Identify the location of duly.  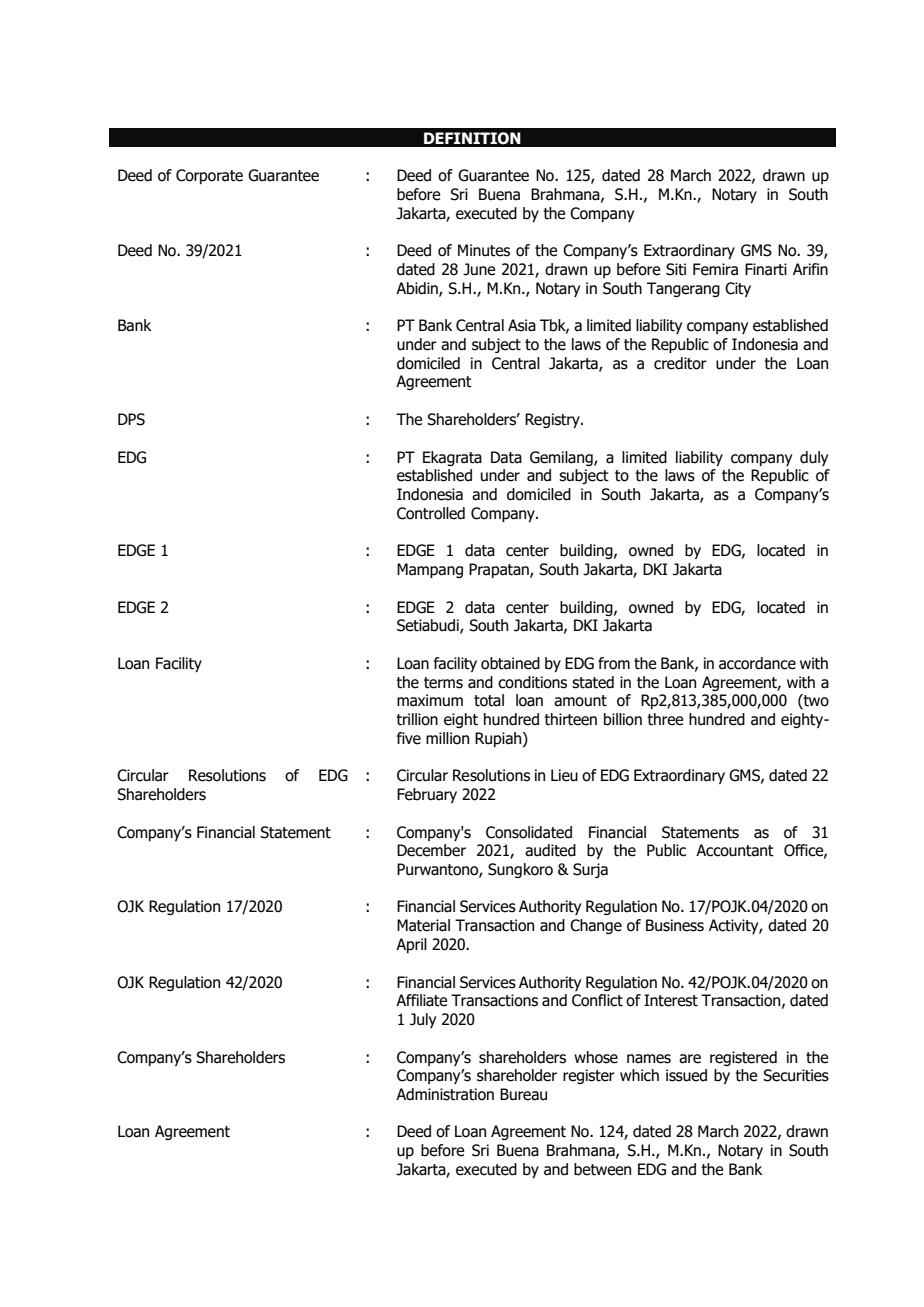
(814, 458).
